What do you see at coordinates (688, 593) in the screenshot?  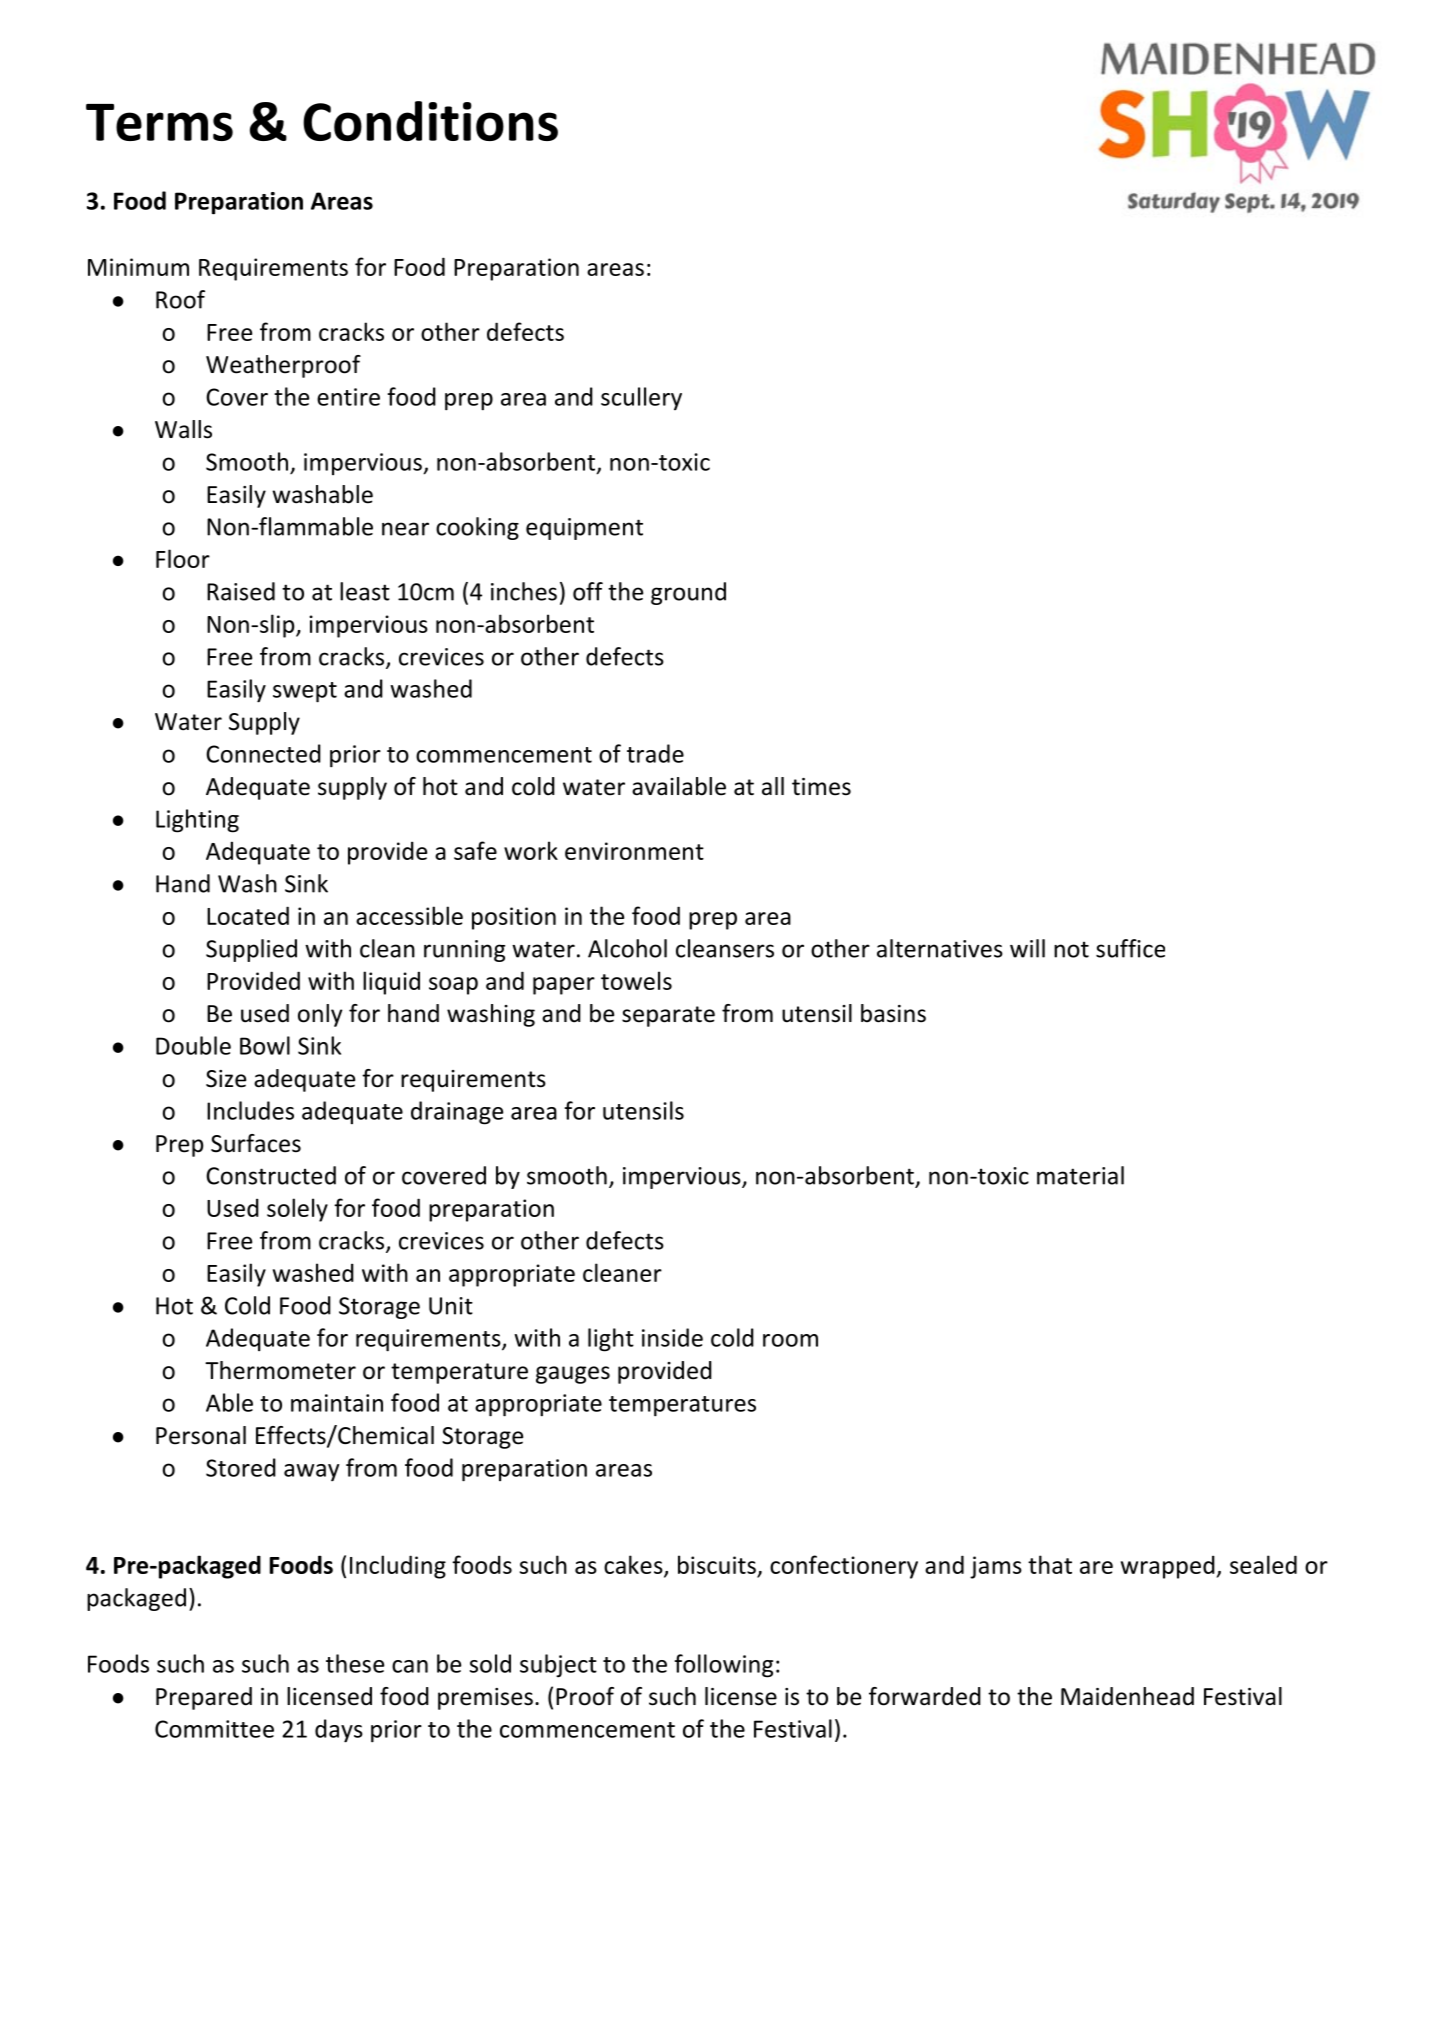 I see `ground` at bounding box center [688, 593].
